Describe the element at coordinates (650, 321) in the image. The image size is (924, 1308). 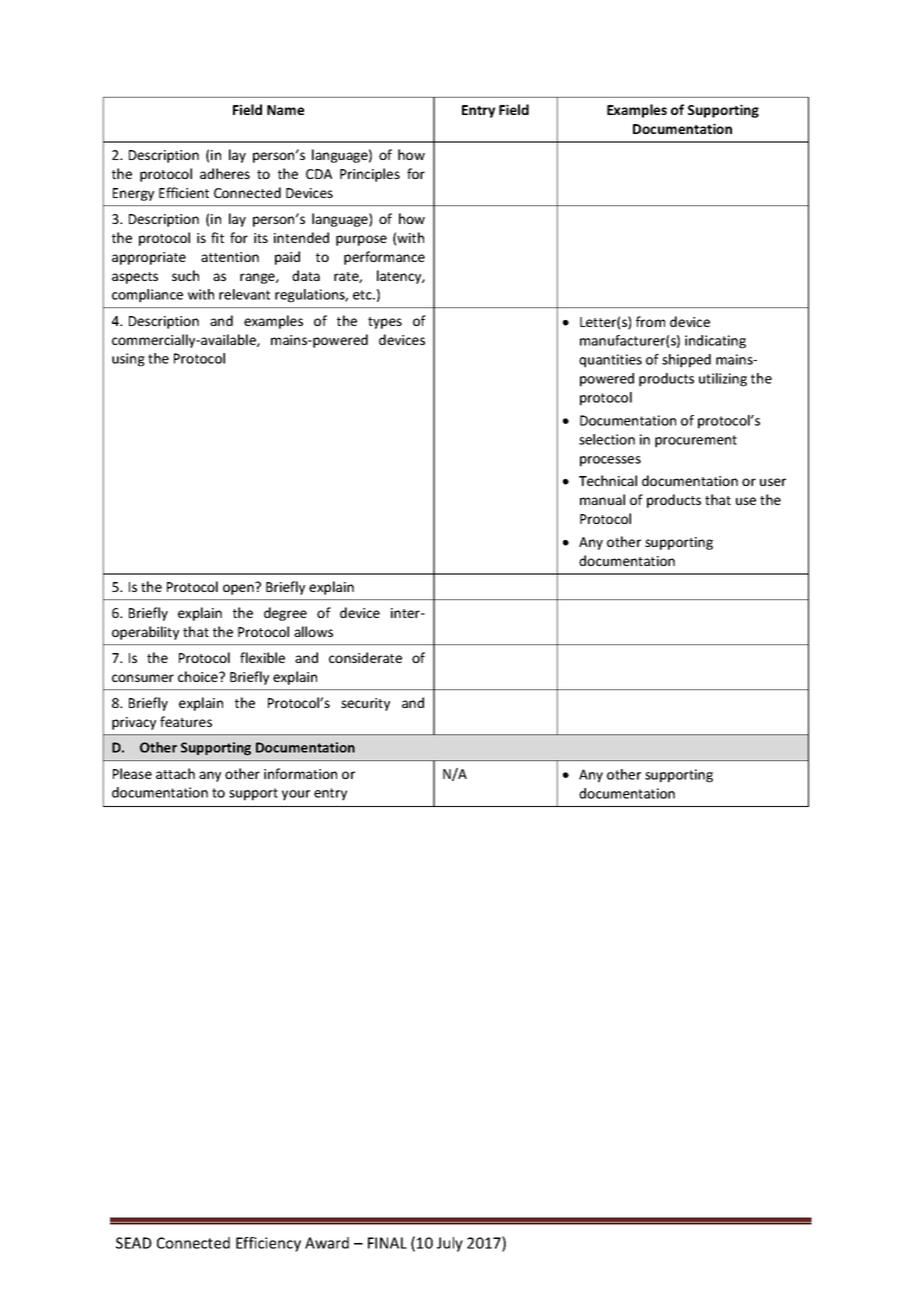
I see `from` at that location.
